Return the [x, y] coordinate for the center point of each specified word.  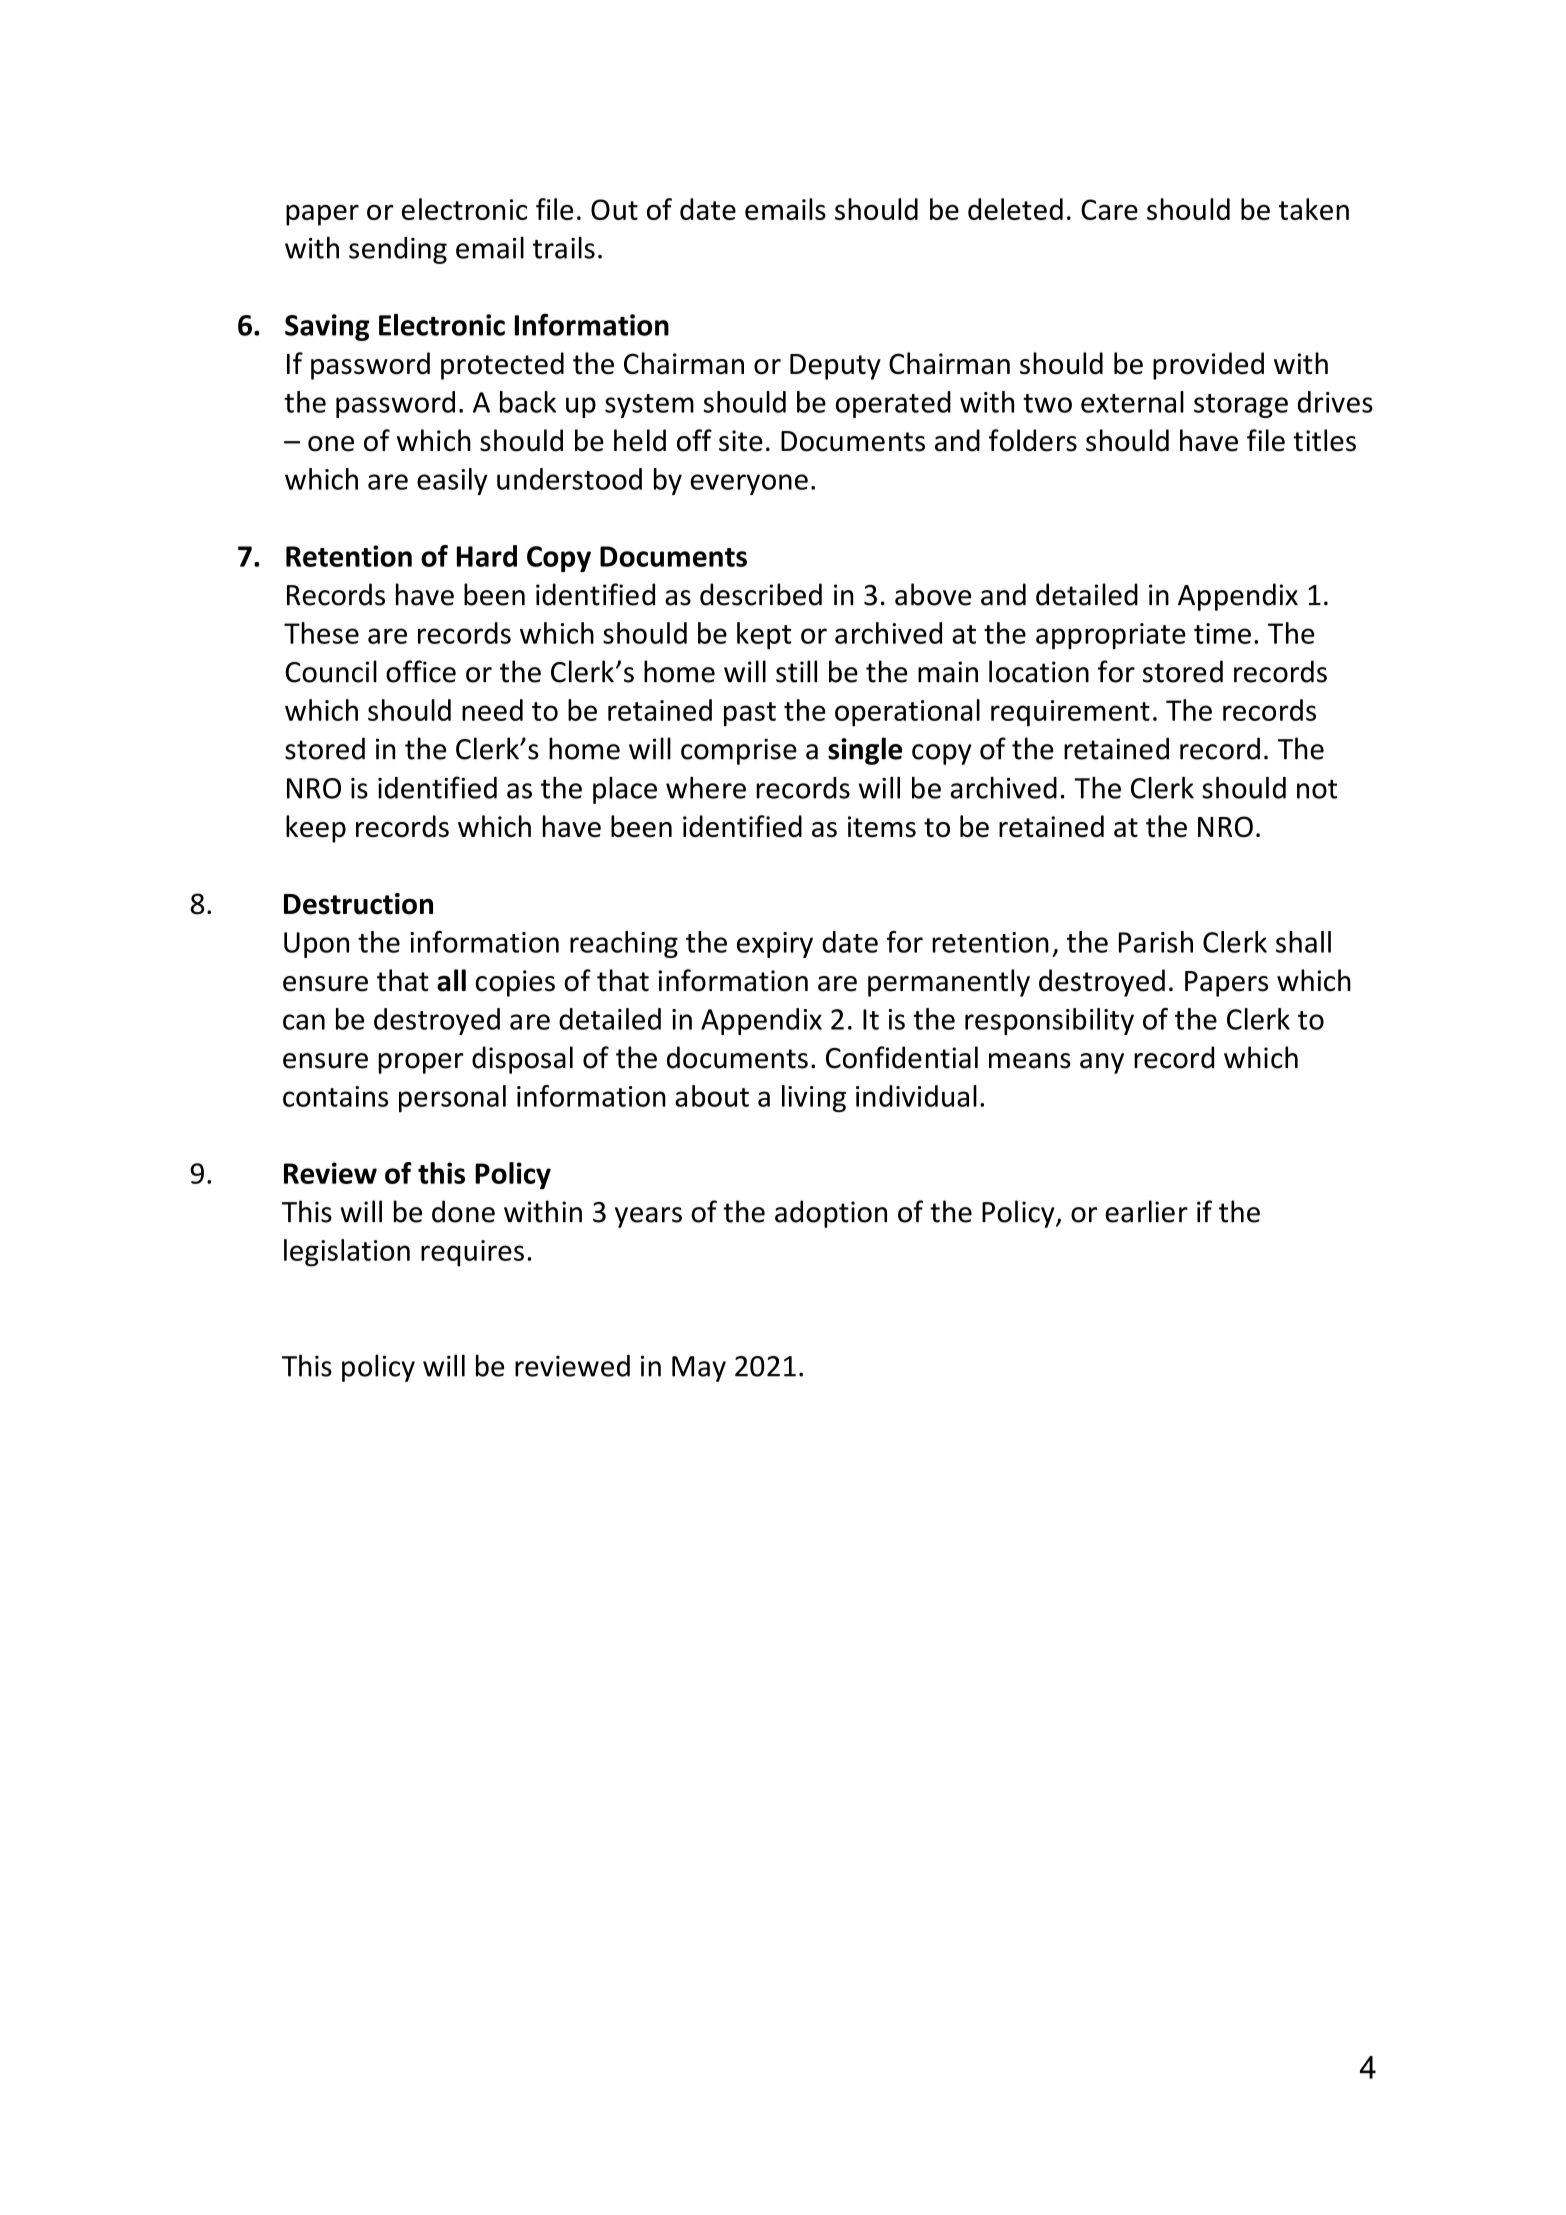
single [865, 751]
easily [452, 481]
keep [316, 829]
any [1102, 1063]
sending [398, 250]
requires [472, 1253]
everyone [749, 484]
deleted [1015, 209]
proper [421, 1063]
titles [1324, 440]
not [1317, 789]
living [814, 1098]
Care [1109, 209]
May [699, 1369]
